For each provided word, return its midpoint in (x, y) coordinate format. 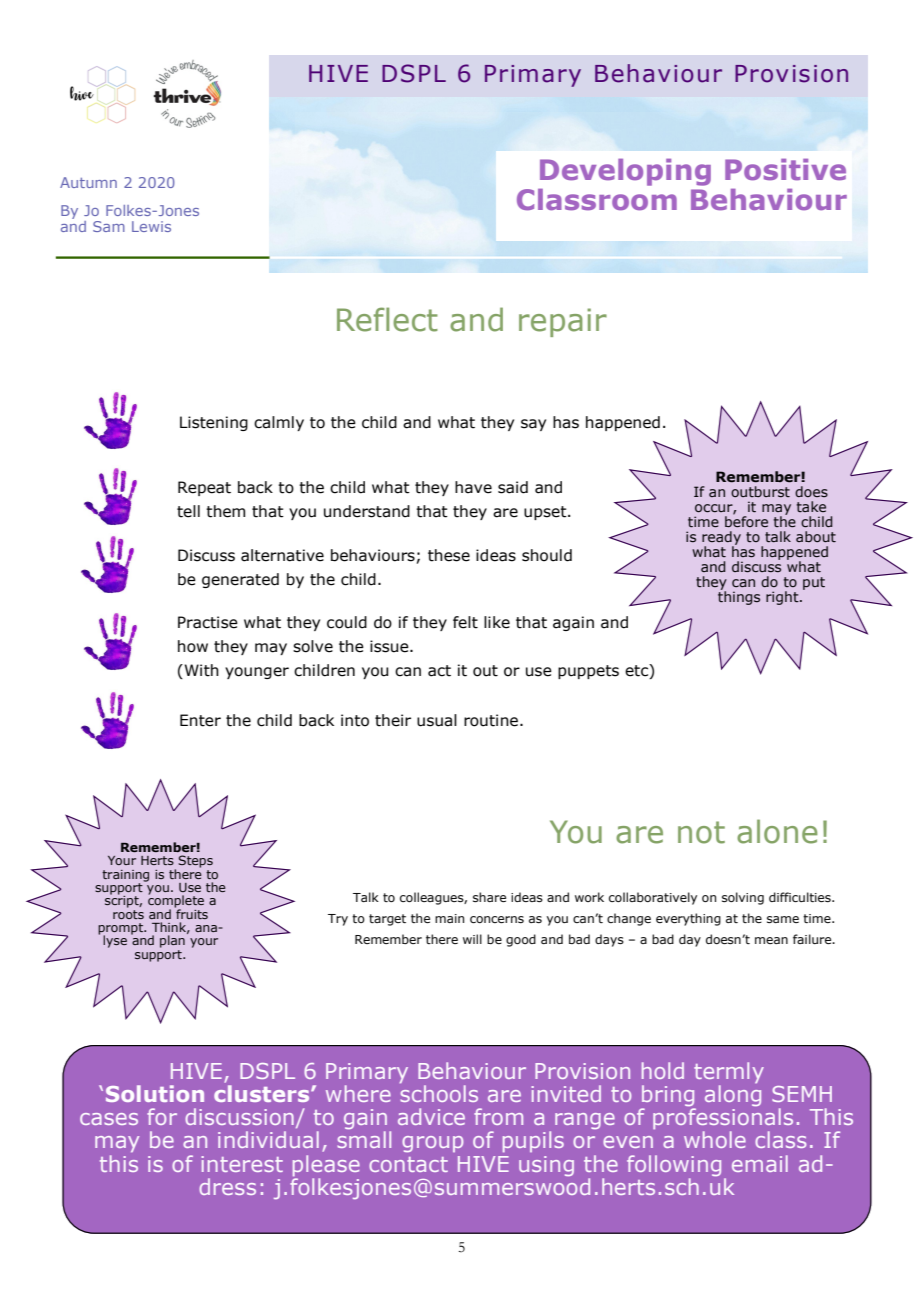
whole (715, 1139)
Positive (785, 169)
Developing (625, 172)
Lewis (151, 226)
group (432, 1144)
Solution (155, 1093)
